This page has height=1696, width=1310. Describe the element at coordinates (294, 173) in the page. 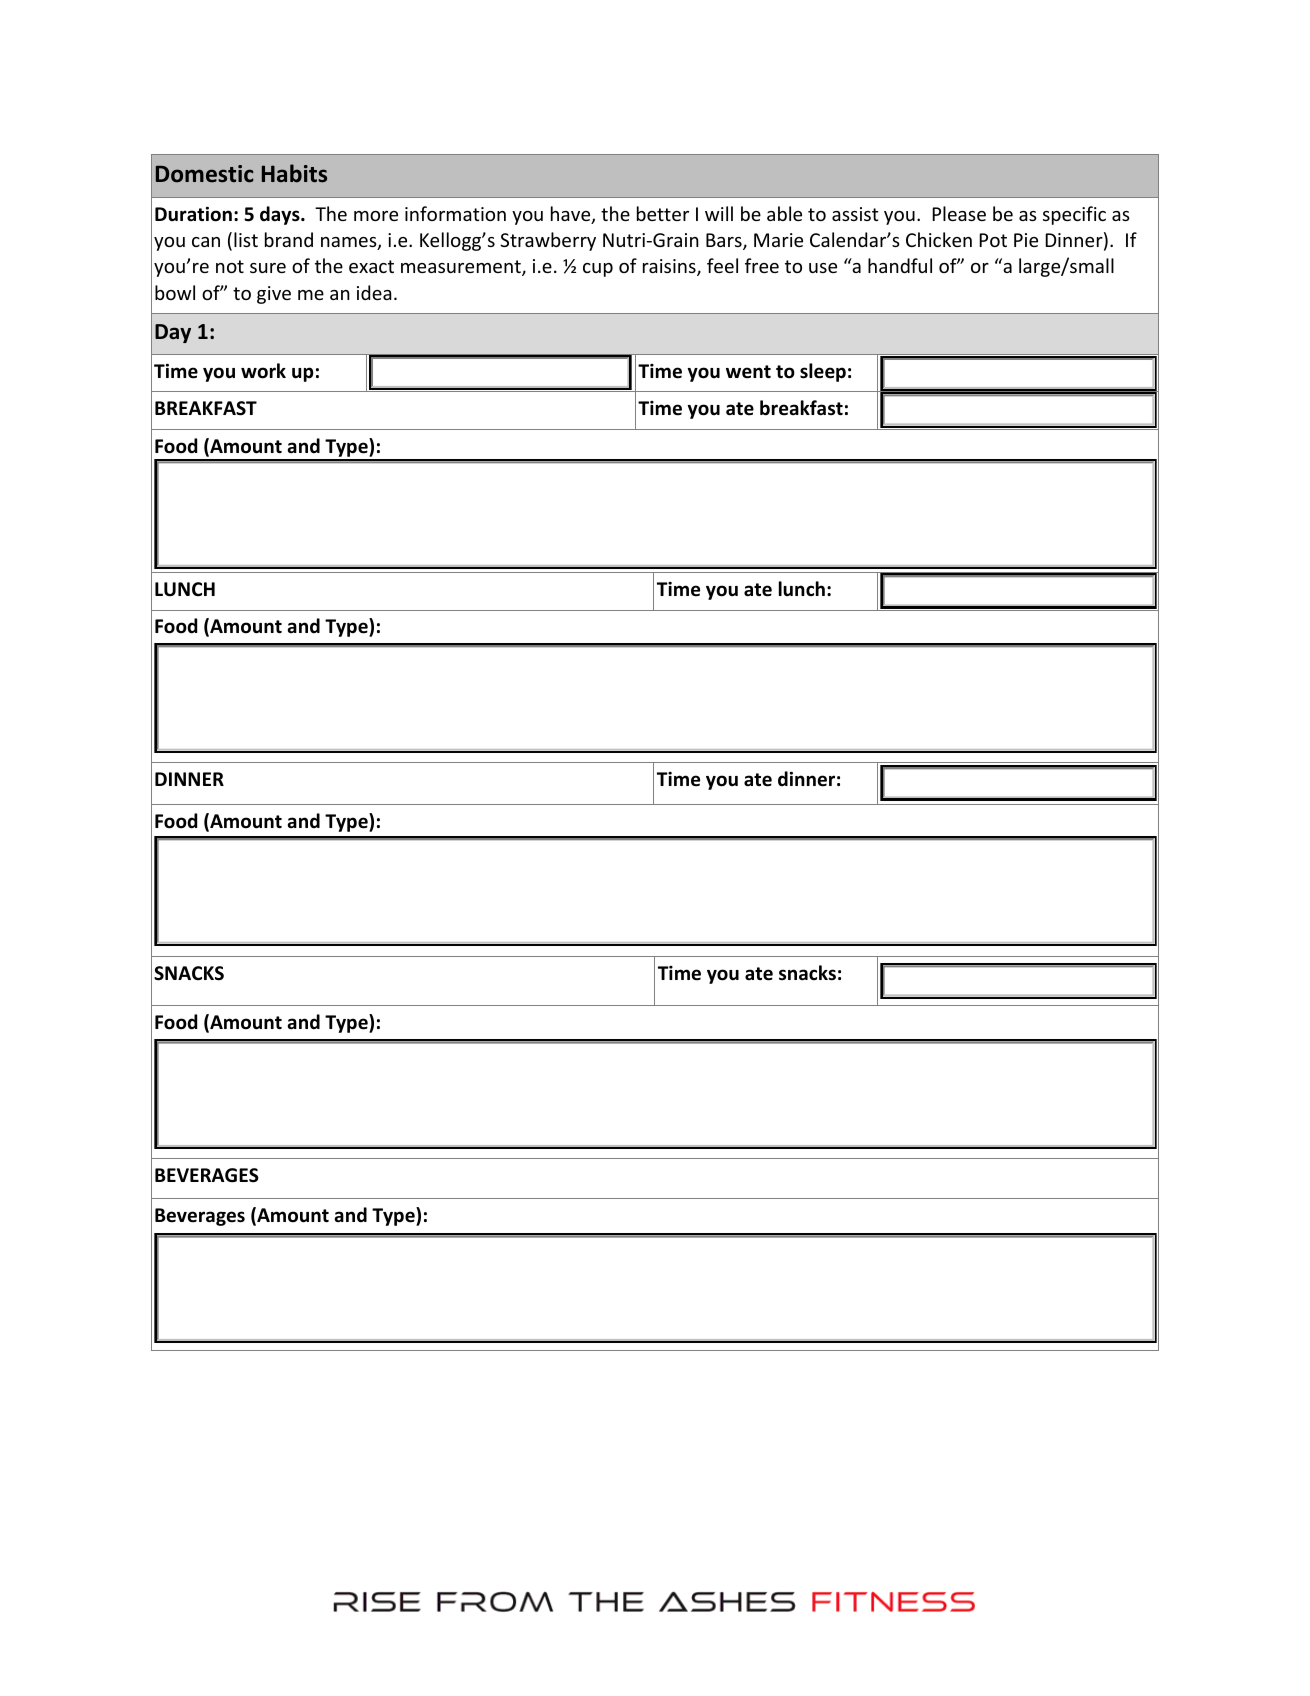

I see `Habits` at that location.
